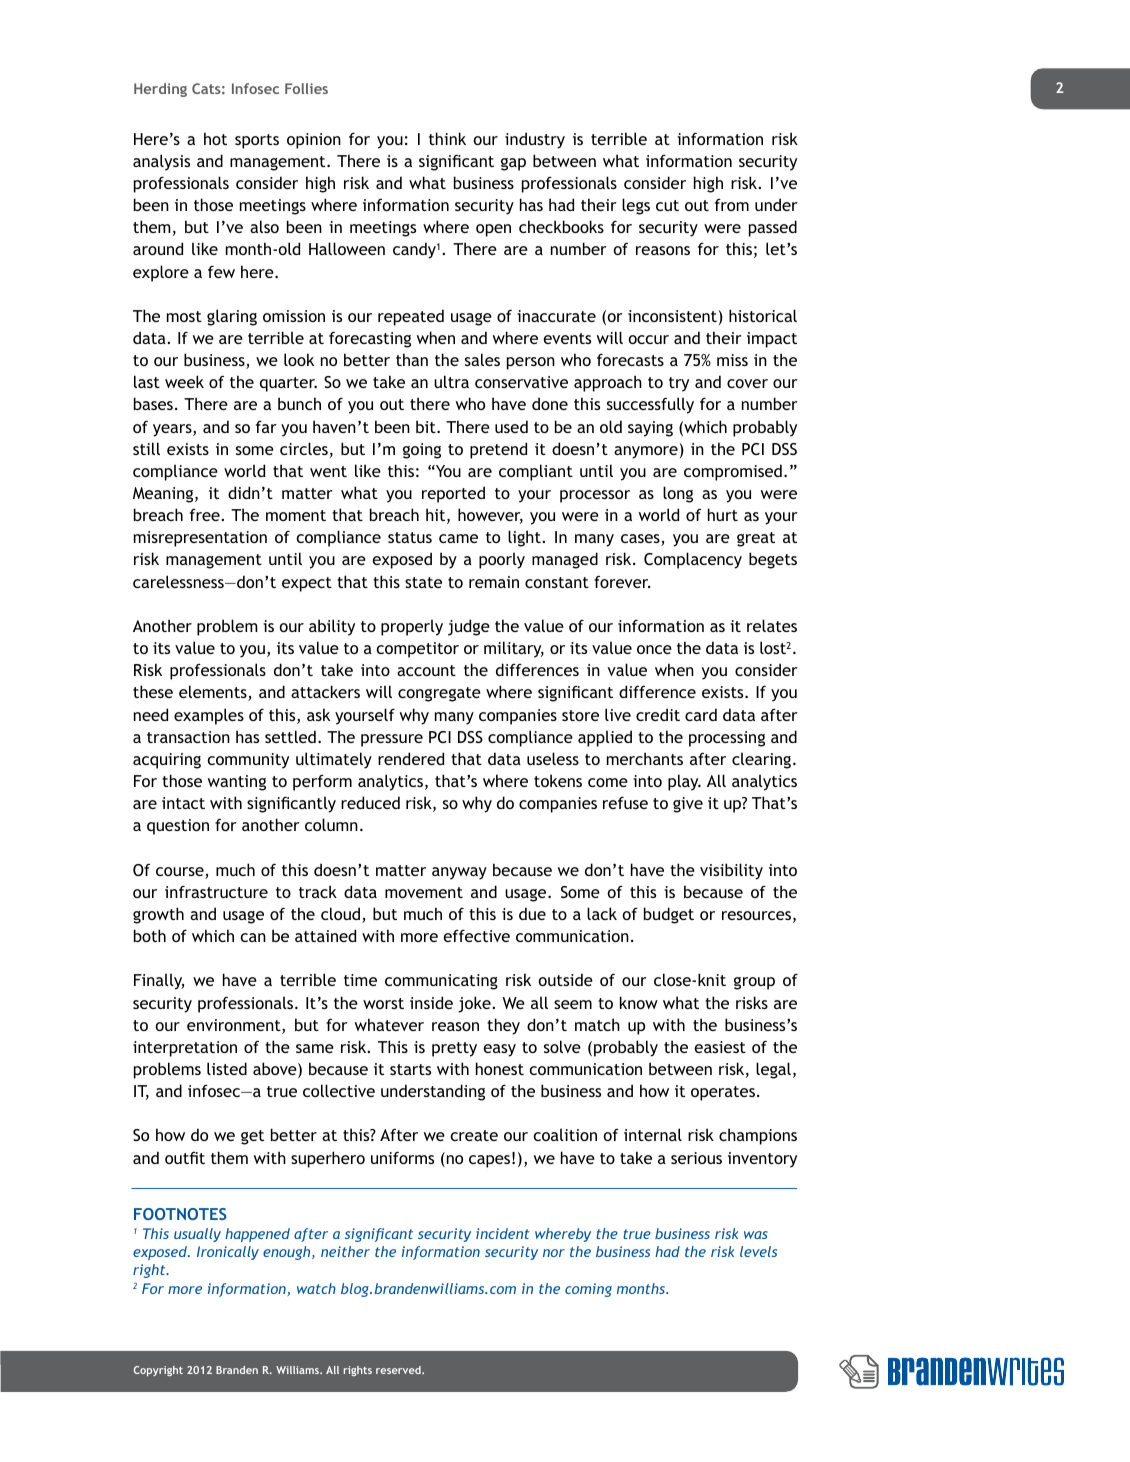 This document has height=1462, width=1130. I want to click on think, so click(447, 138).
